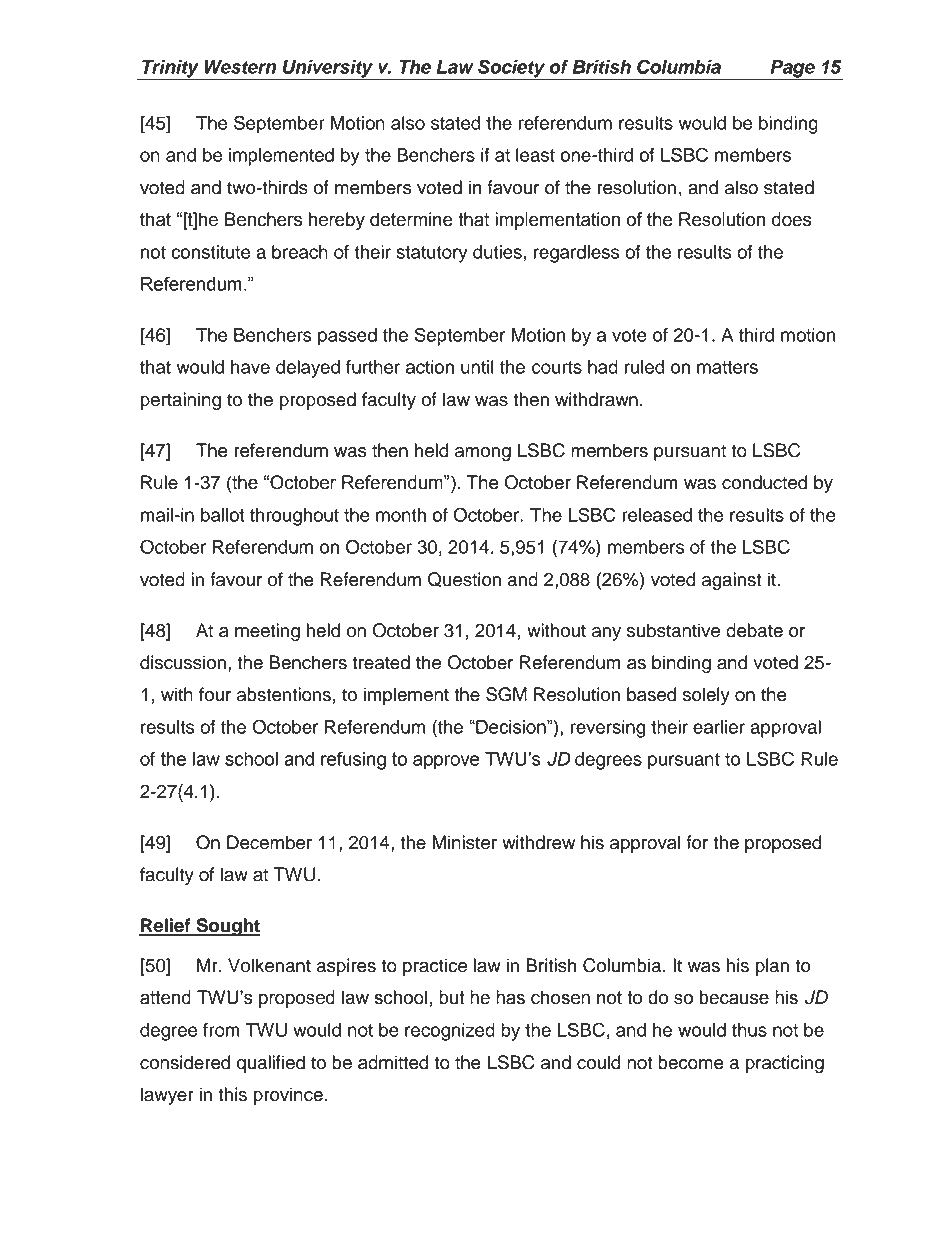  What do you see at coordinates (792, 70) in the page?
I see `Page` at bounding box center [792, 70].
